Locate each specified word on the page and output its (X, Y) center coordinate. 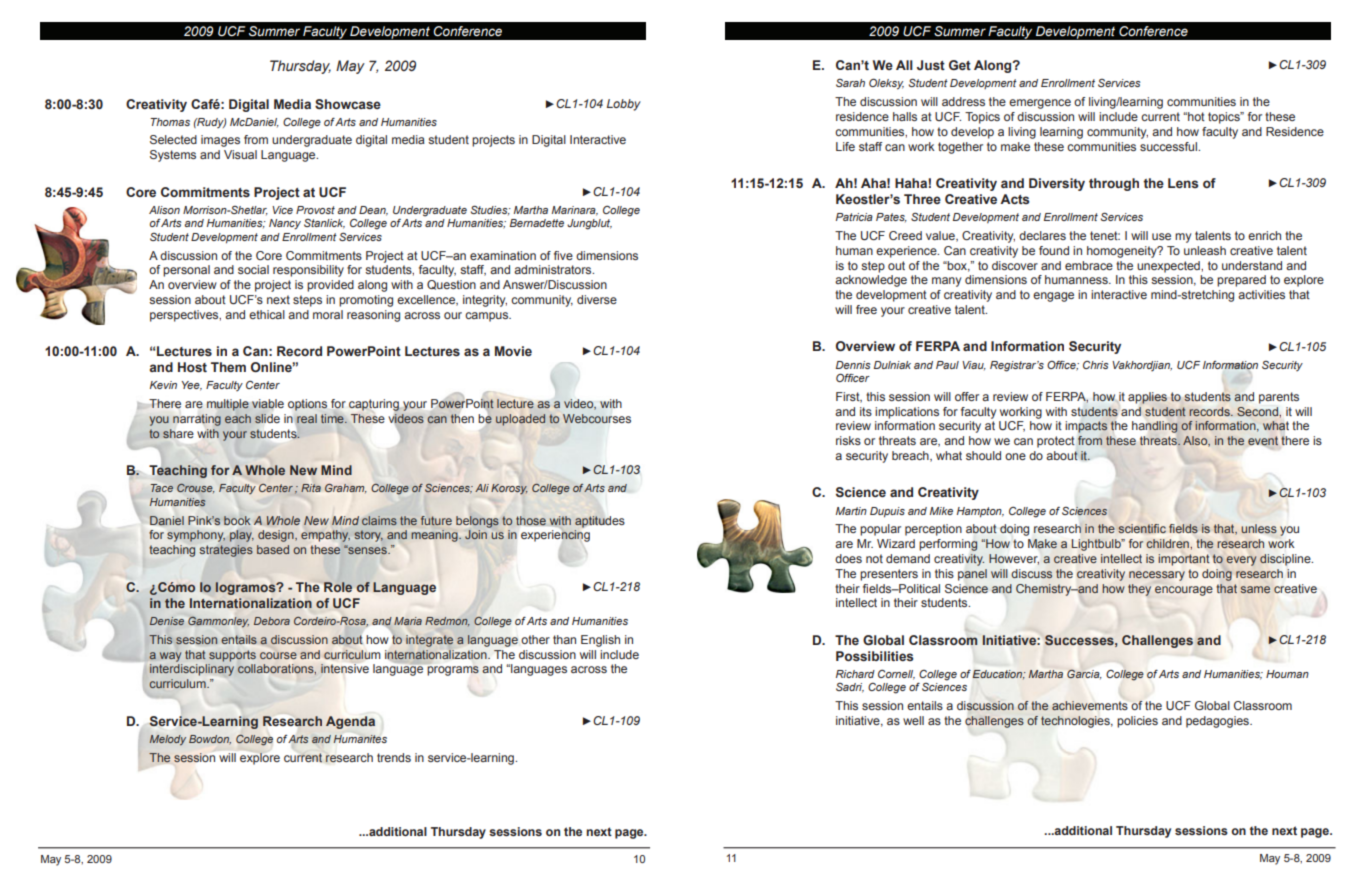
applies (1147, 398)
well (913, 720)
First (849, 397)
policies (1137, 722)
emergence (1040, 104)
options (307, 405)
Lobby (624, 105)
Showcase (348, 104)
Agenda (350, 722)
